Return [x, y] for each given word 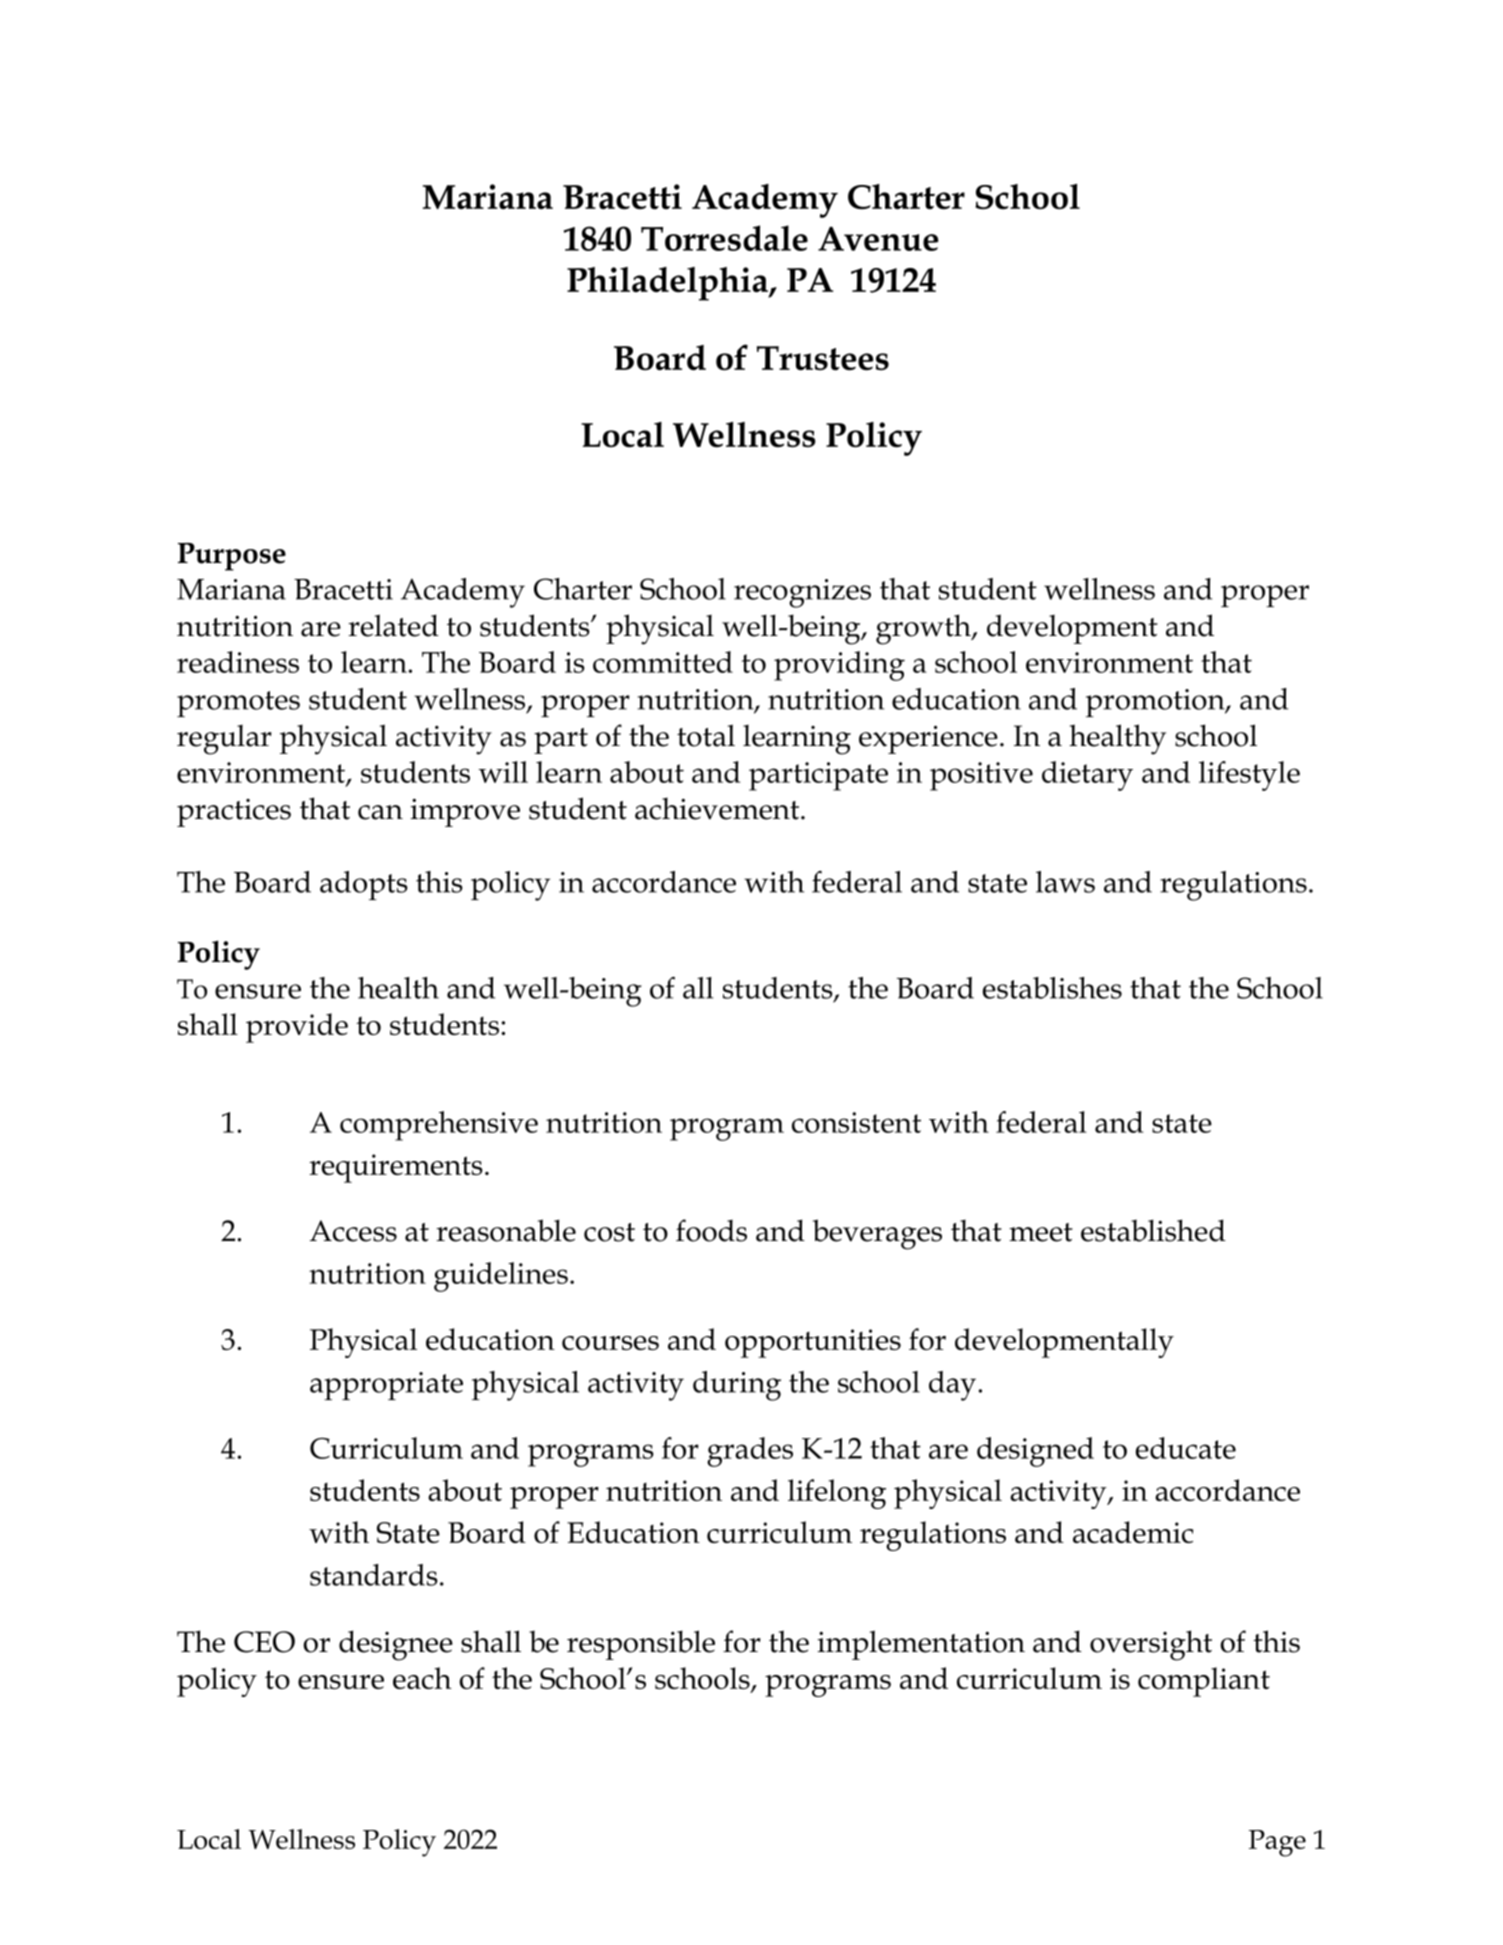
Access [353, 1231]
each [422, 1678]
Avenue [878, 239]
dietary [1087, 776]
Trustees [823, 358]
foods [711, 1230]
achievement [718, 808]
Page [1277, 1843]
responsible [641, 1645]
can [380, 812]
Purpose [232, 557]
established [1153, 1230]
